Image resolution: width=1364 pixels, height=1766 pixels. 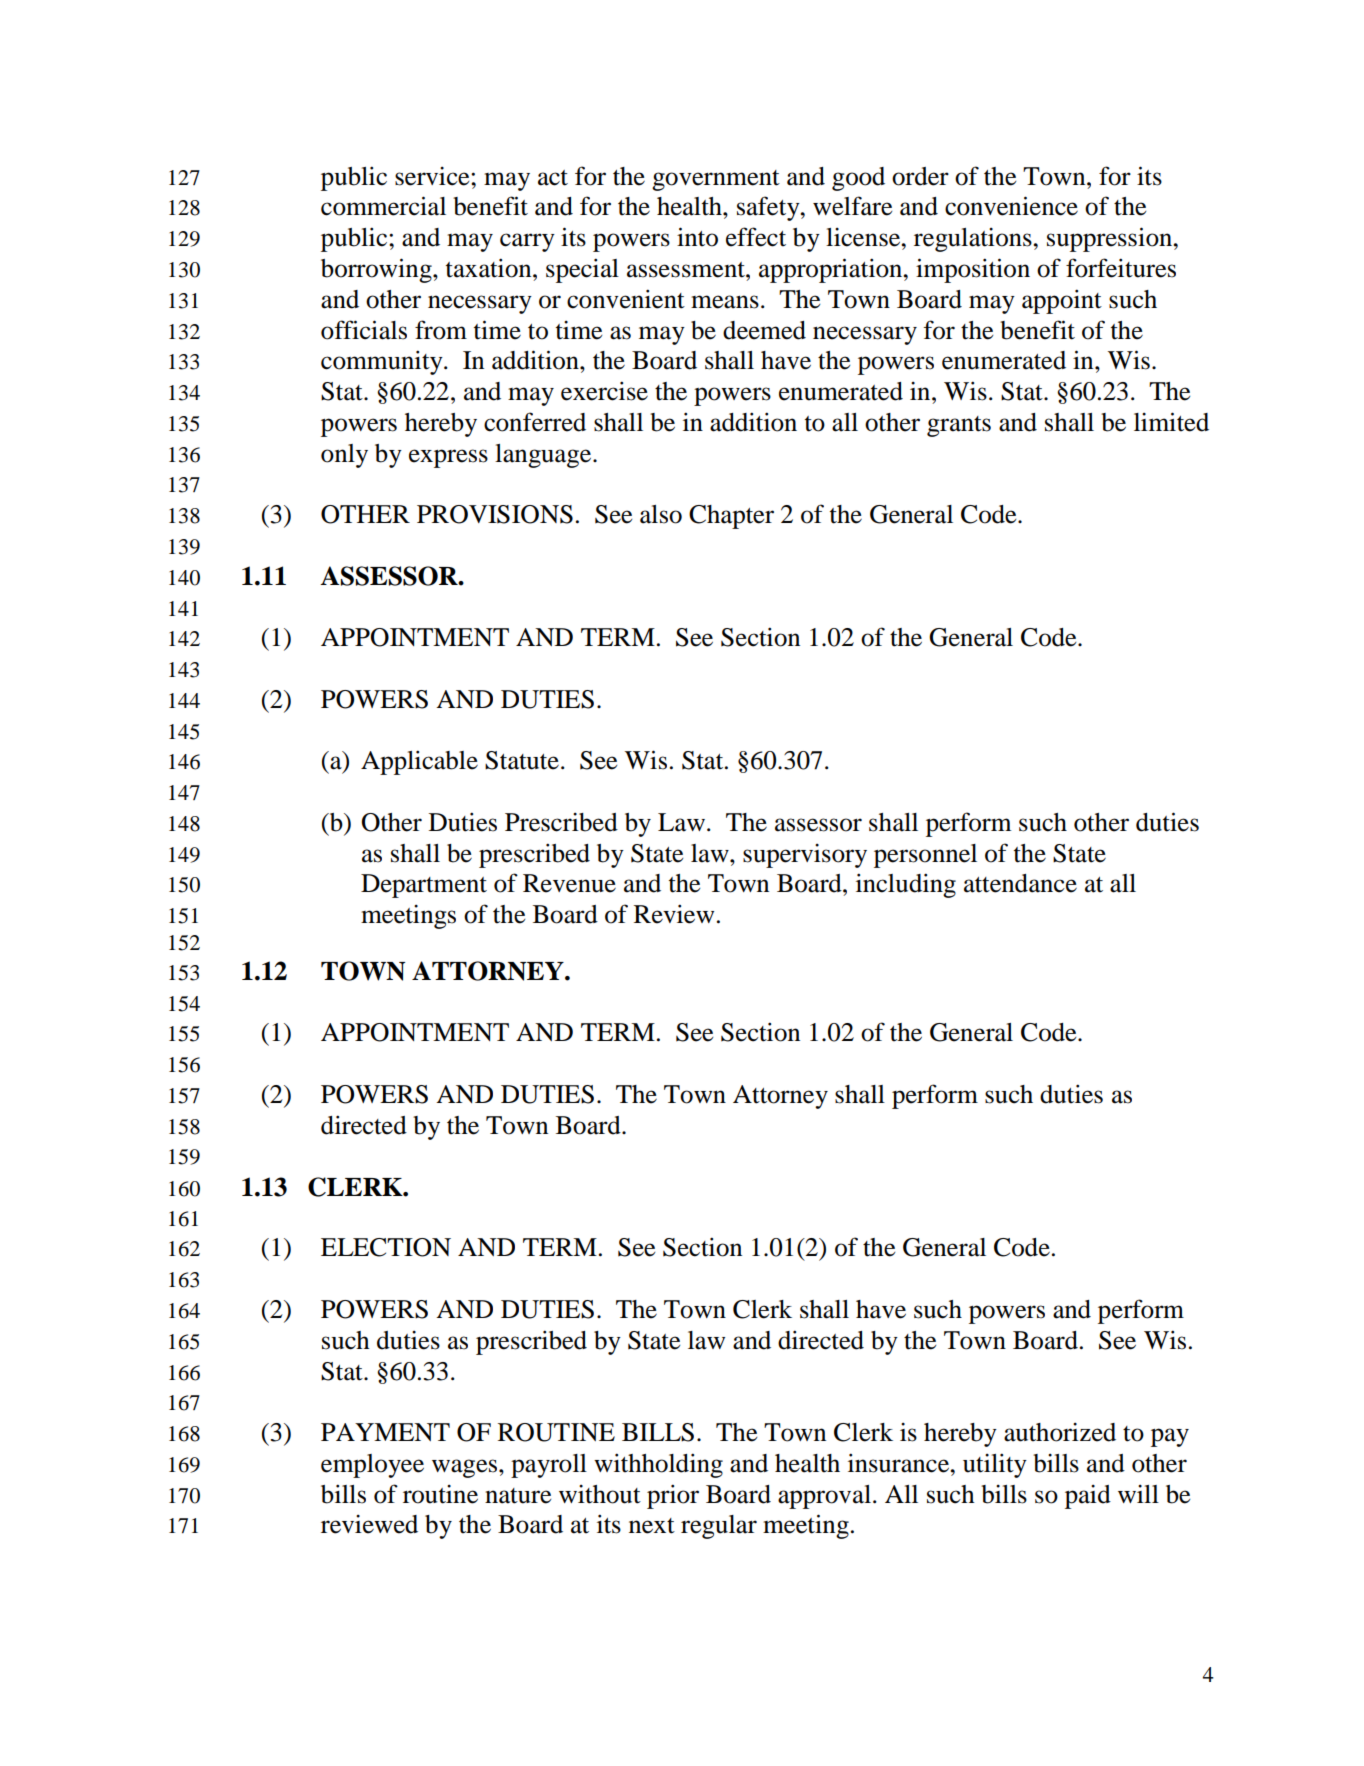 I want to click on supervisory, so click(x=805, y=856).
